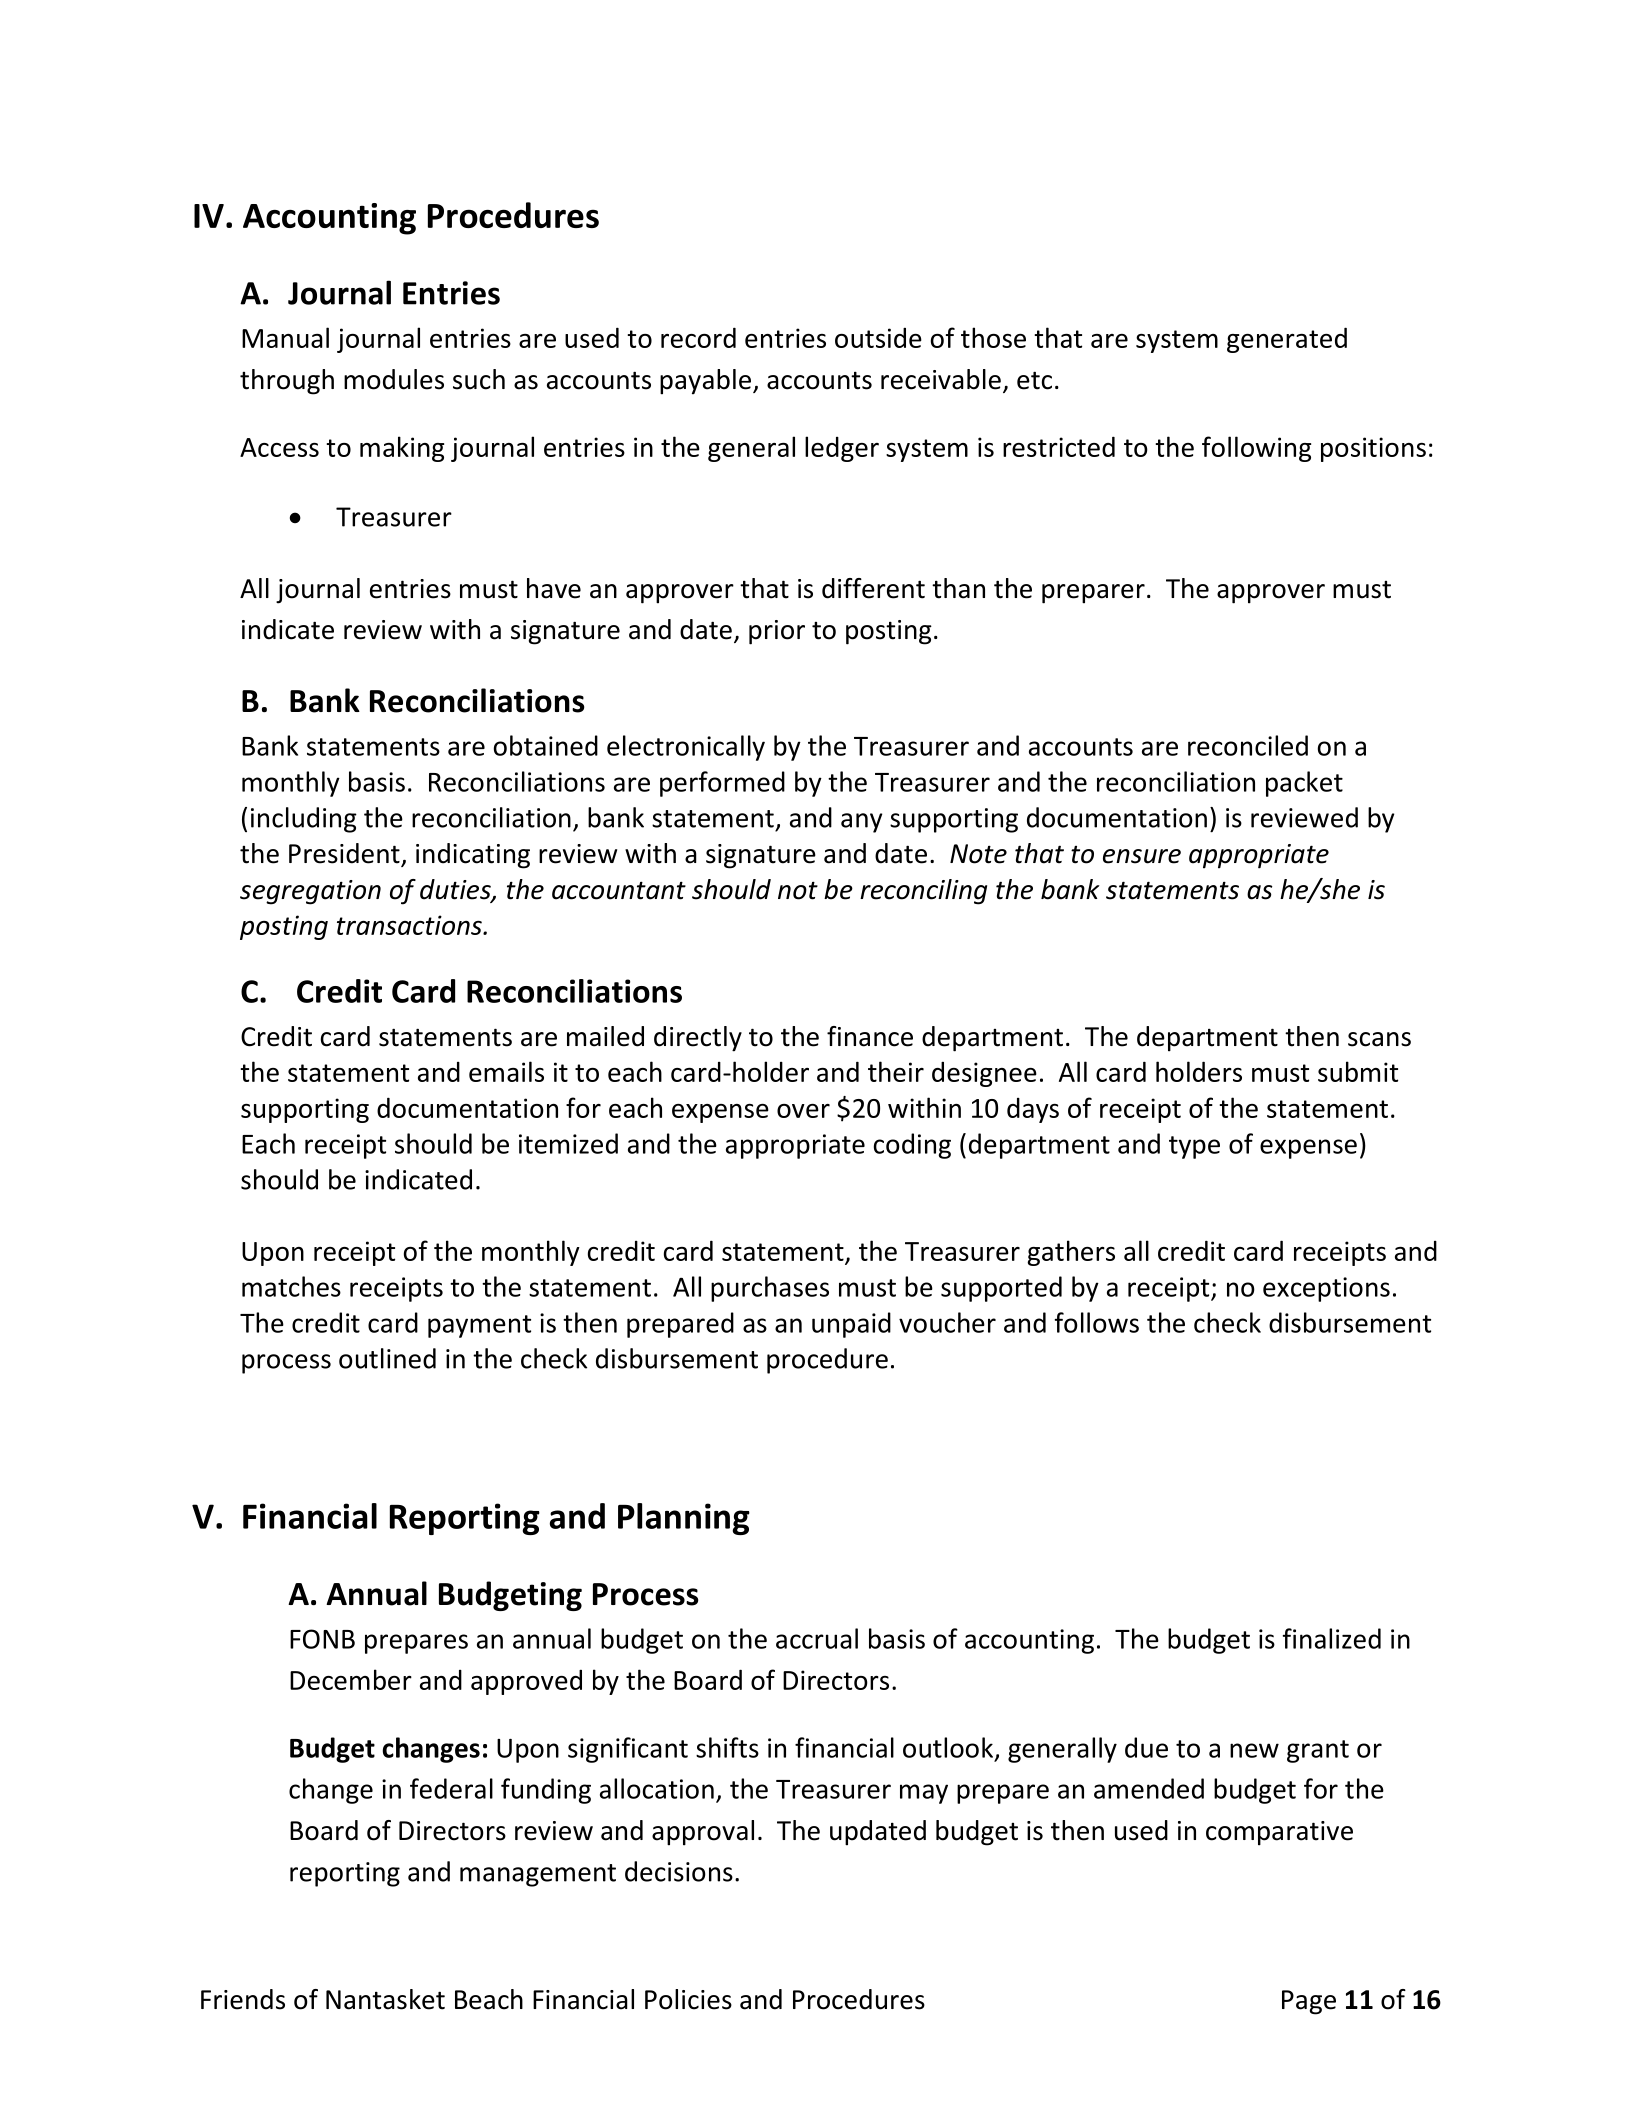  I want to click on Friends, so click(243, 1999).
